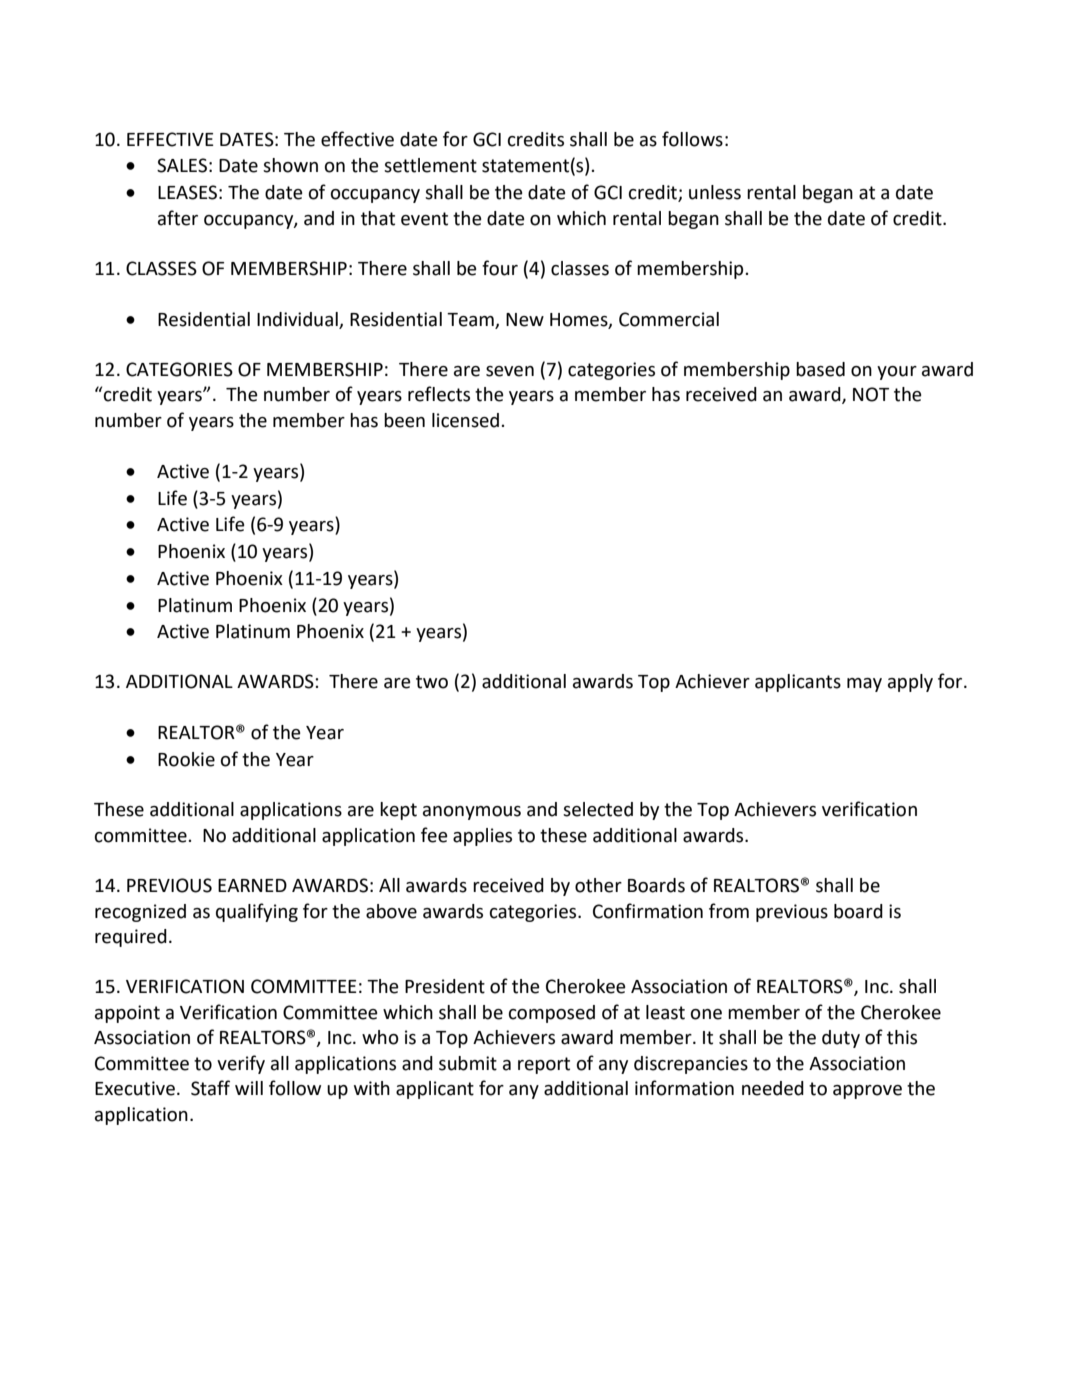 The height and width of the screenshot is (1383, 1069). Describe the element at coordinates (432, 682) in the screenshot. I see `two` at that location.
